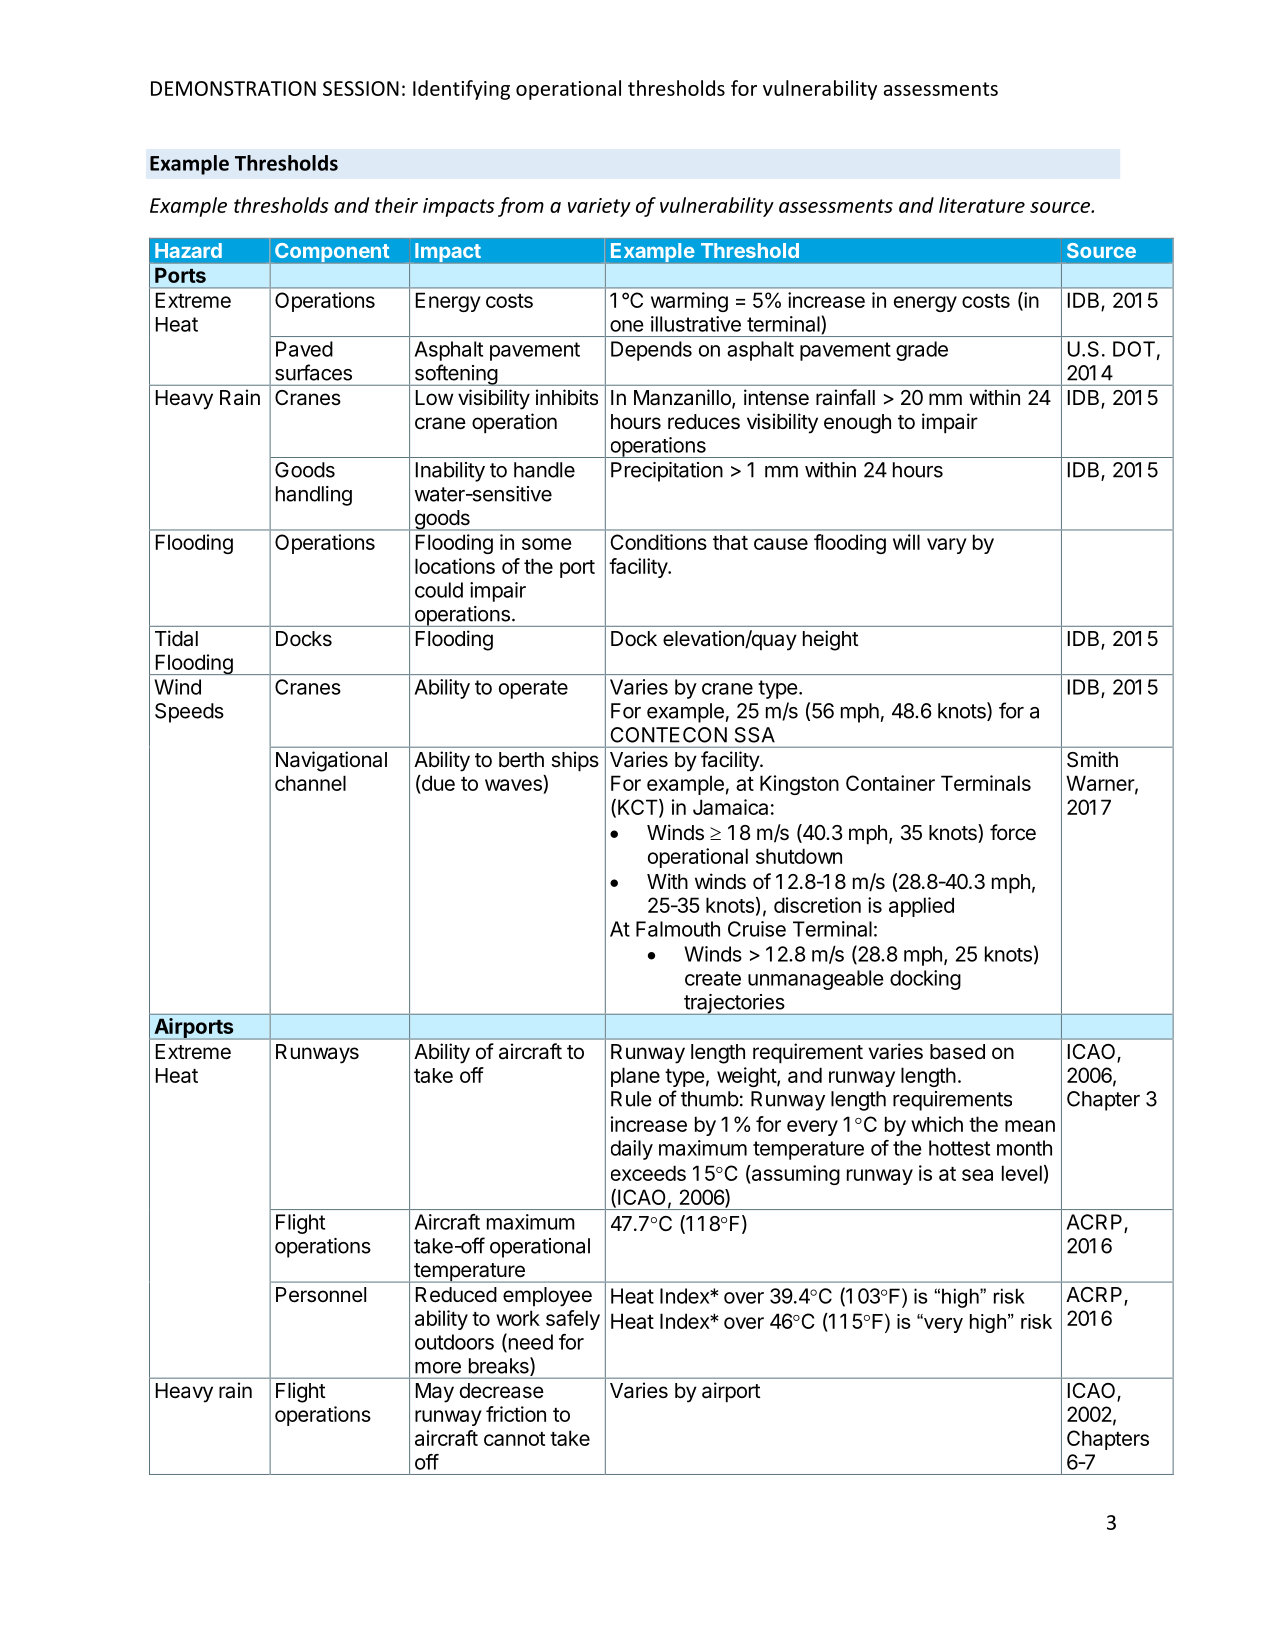 Image resolution: width=1266 pixels, height=1638 pixels. Describe the element at coordinates (947, 546) in the screenshot. I see `vary` at that location.
